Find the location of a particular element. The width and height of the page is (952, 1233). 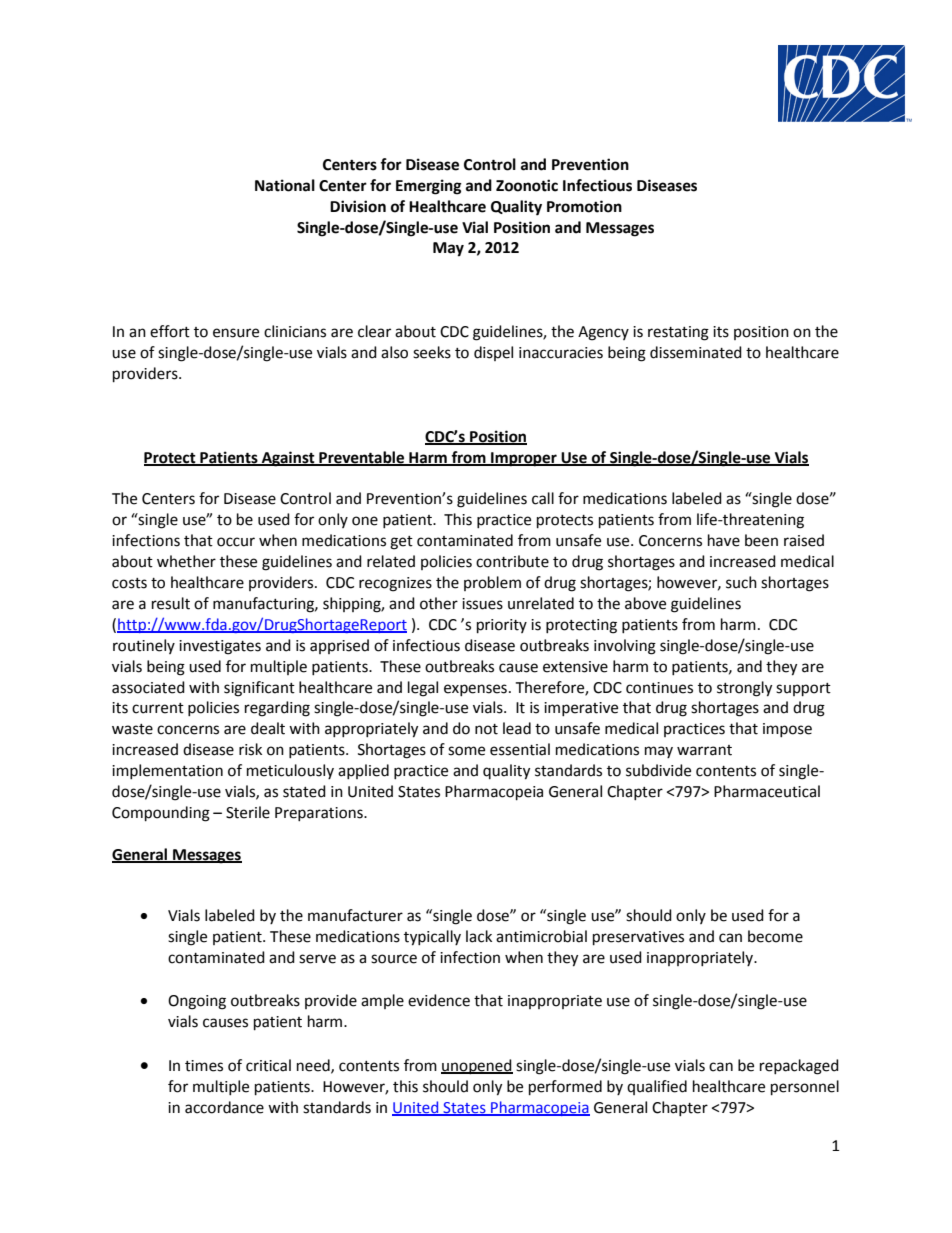

times is located at coordinates (204, 1066).
